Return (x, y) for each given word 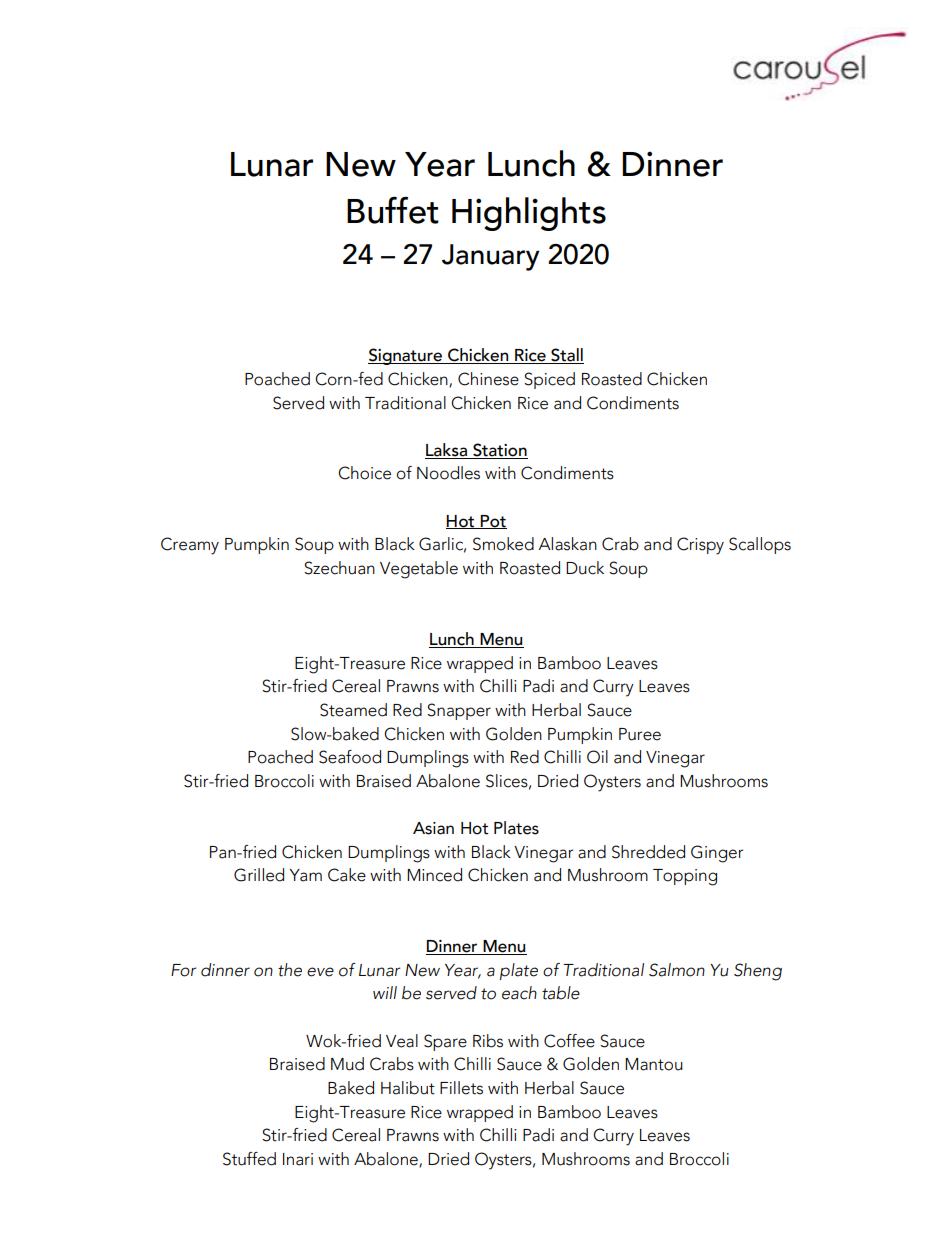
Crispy (700, 546)
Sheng (758, 972)
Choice (364, 473)
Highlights (529, 214)
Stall (566, 356)
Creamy (190, 546)
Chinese (488, 379)
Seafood (350, 757)
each (519, 993)
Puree (640, 734)
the (290, 970)
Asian (433, 828)
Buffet (393, 210)
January (491, 257)
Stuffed (249, 1159)
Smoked (503, 544)
